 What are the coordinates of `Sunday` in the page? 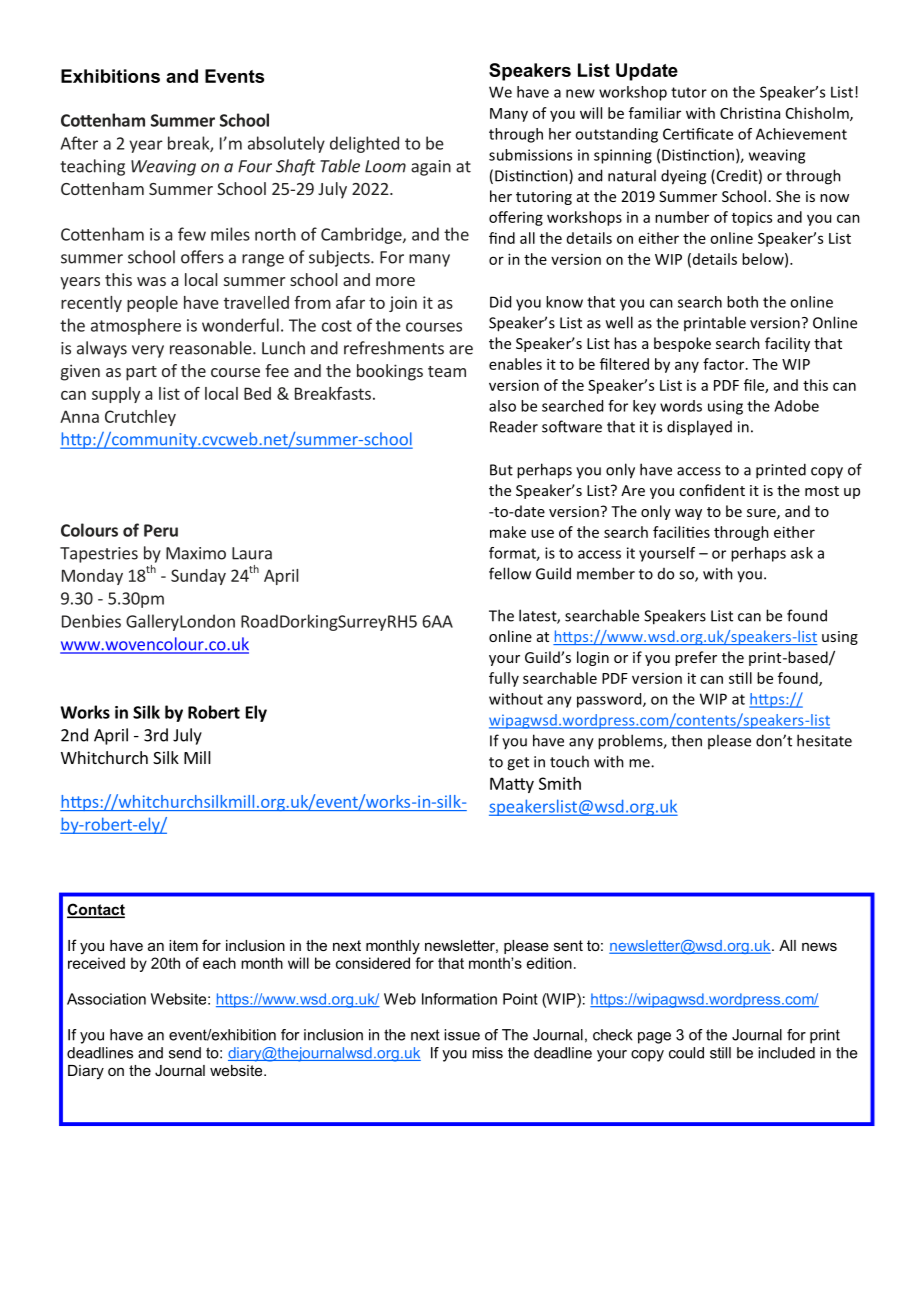 It's located at (198, 577).
